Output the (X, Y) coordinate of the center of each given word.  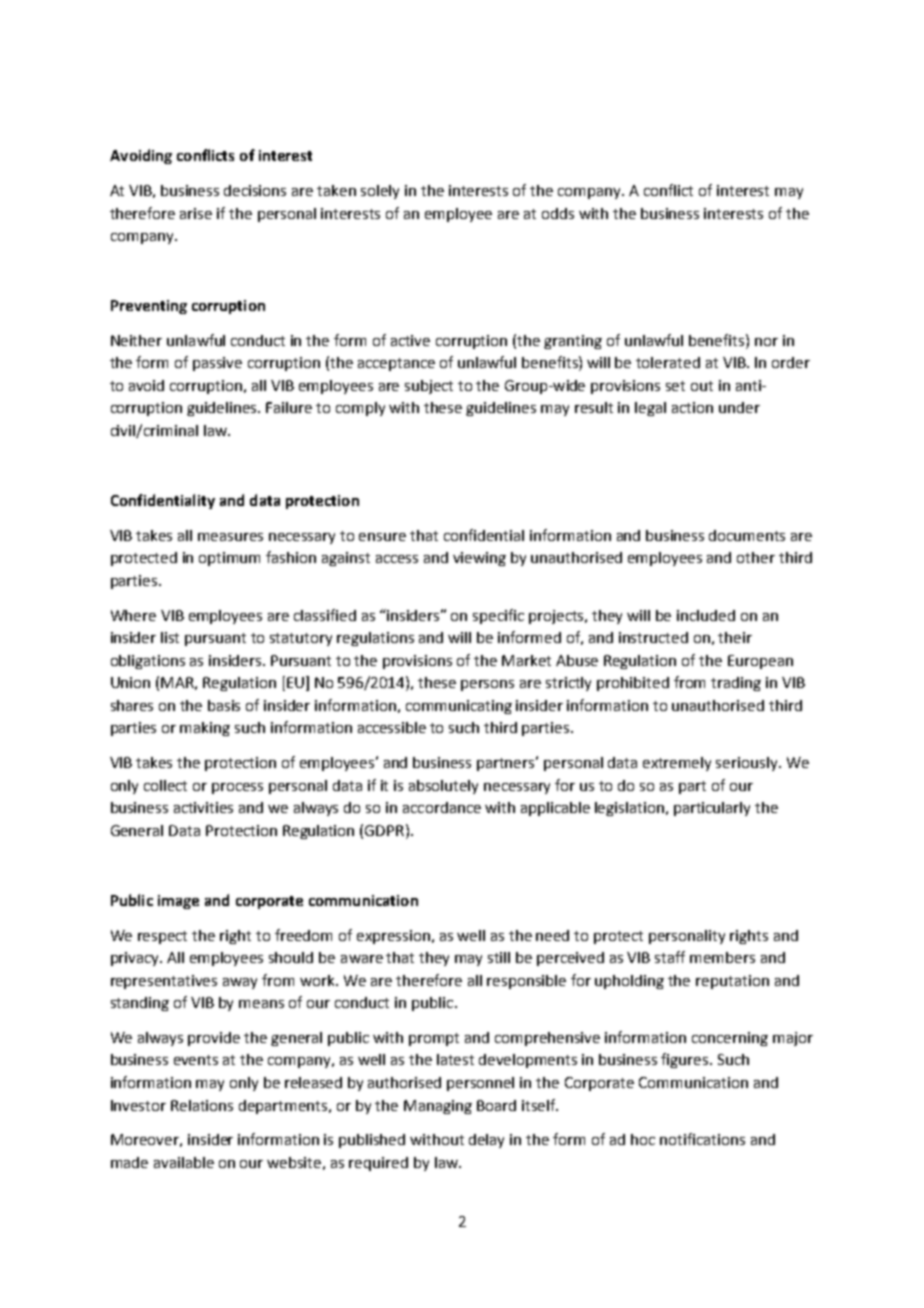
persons (487, 685)
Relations (202, 1105)
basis (224, 705)
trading (736, 684)
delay (486, 1141)
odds (558, 213)
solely (380, 192)
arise (196, 213)
